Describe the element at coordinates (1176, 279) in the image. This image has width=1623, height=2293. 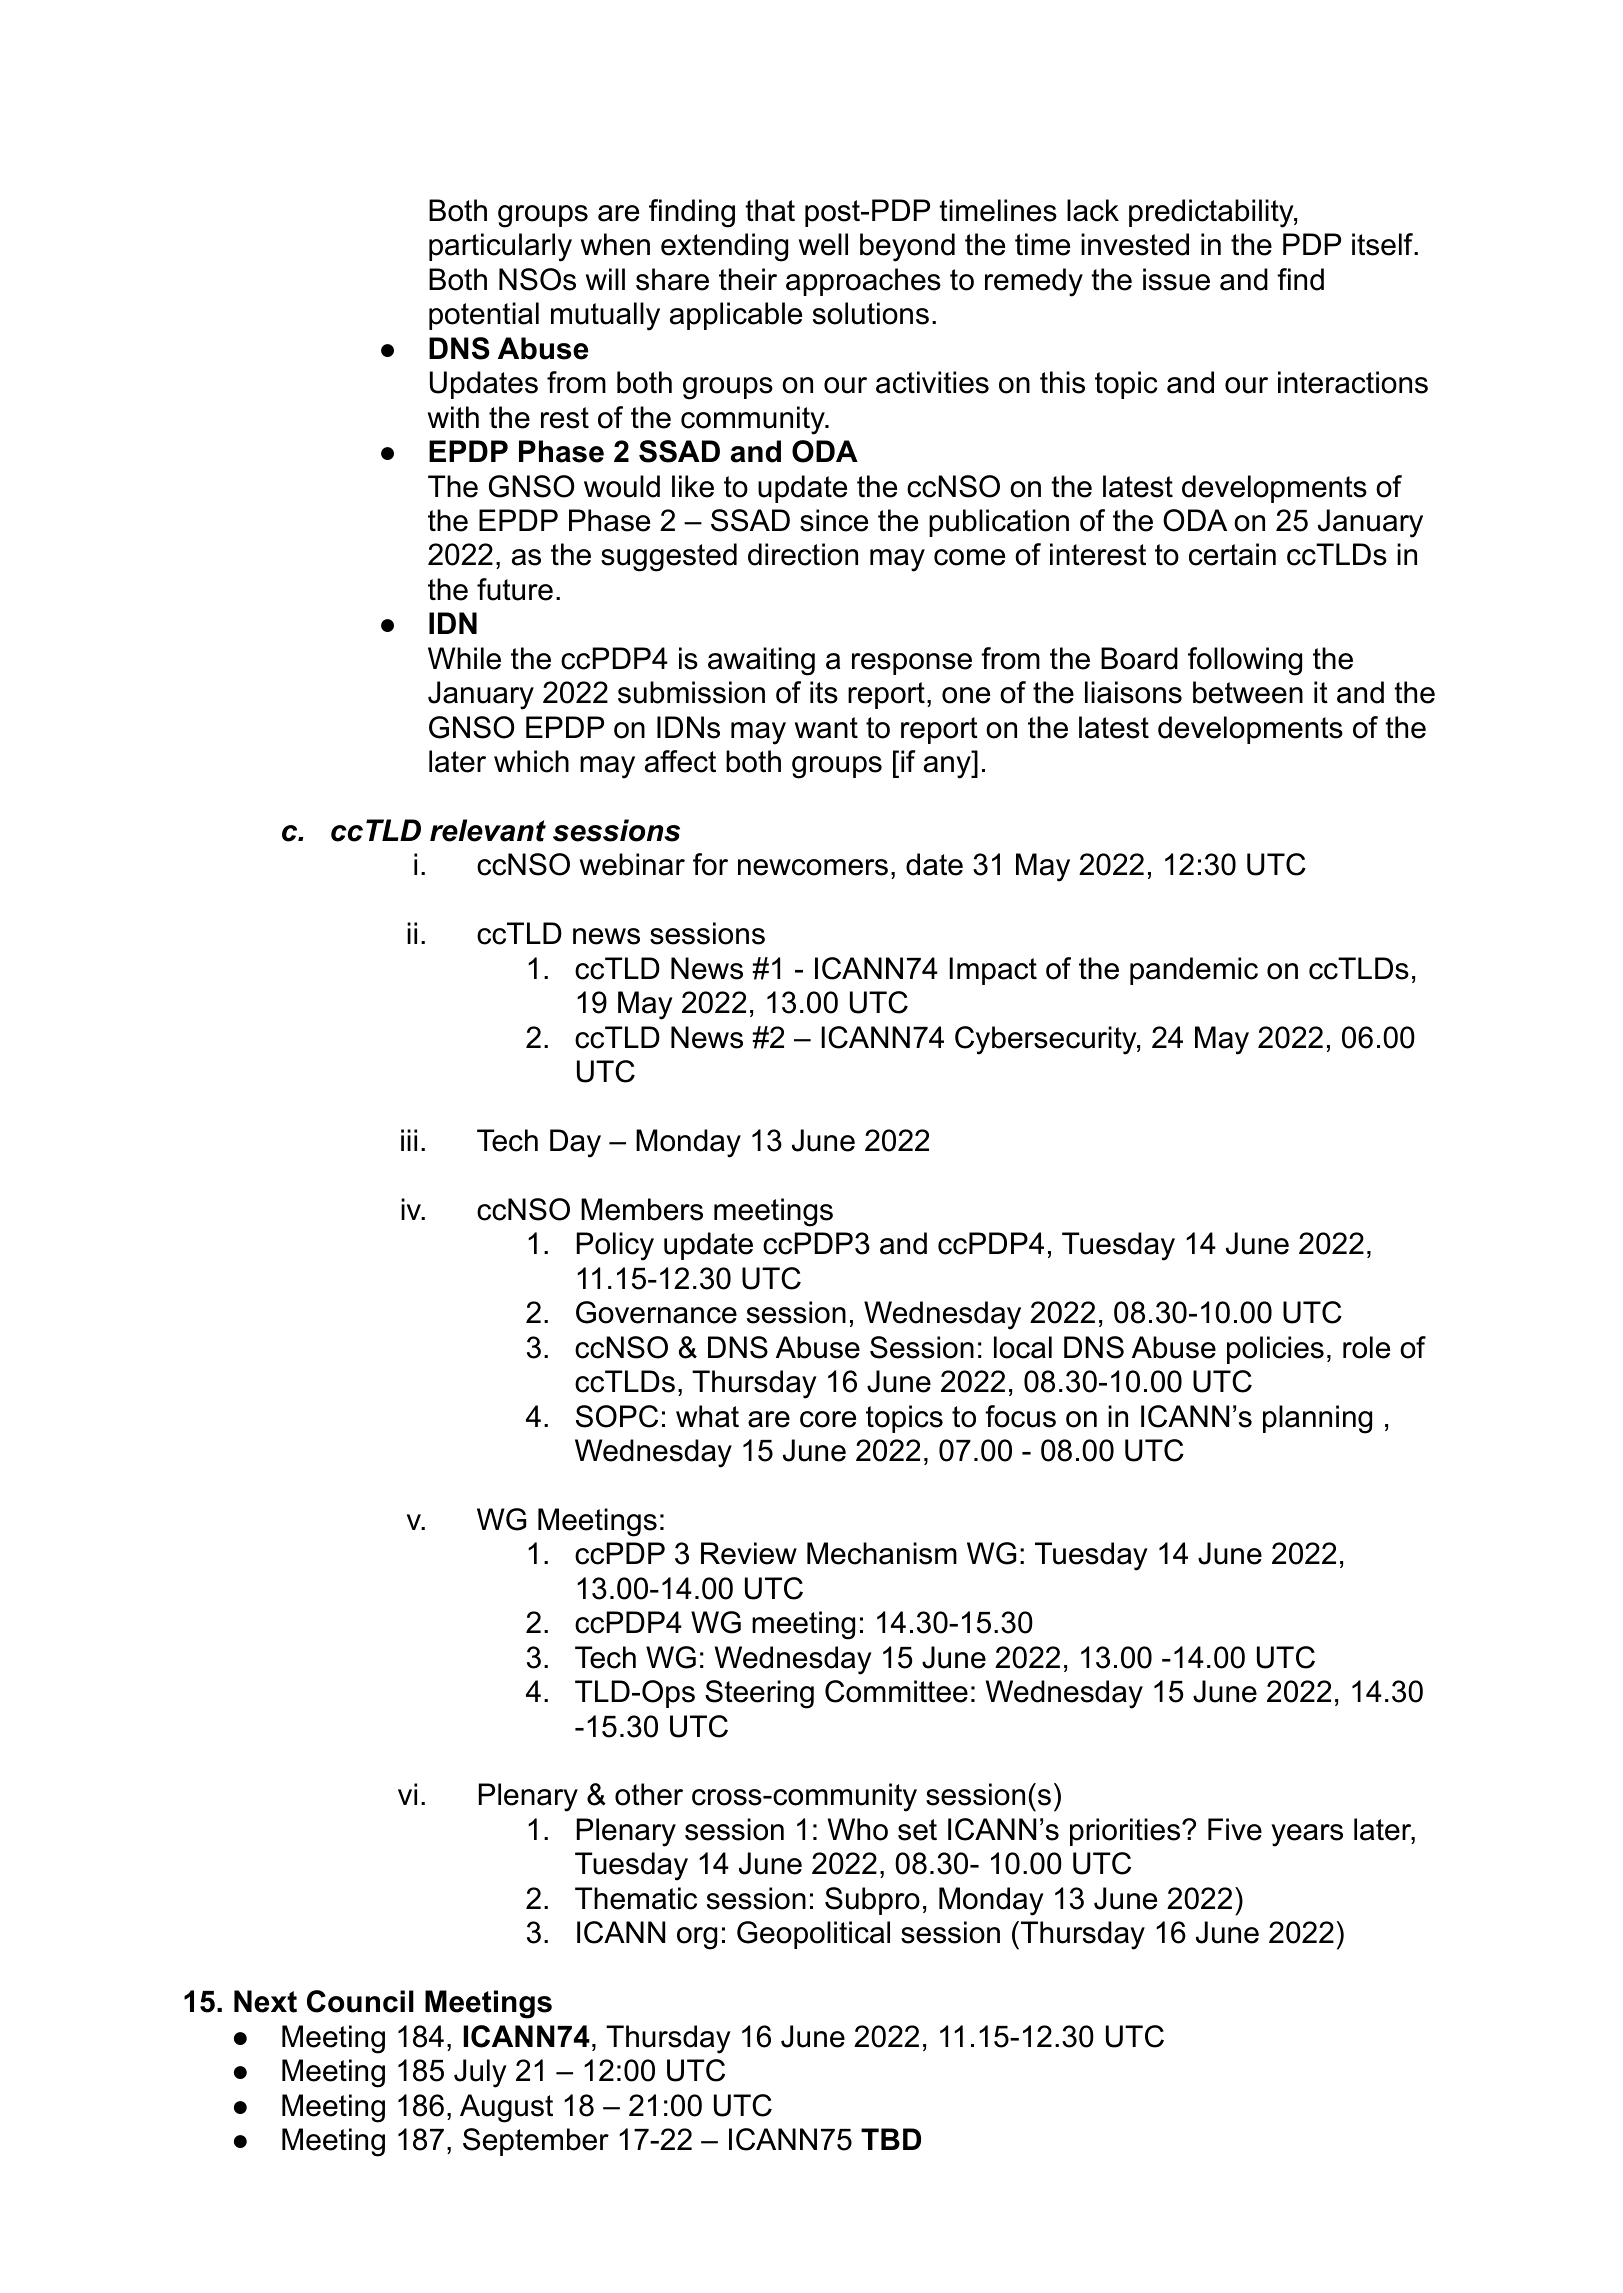
I see `issue` at that location.
